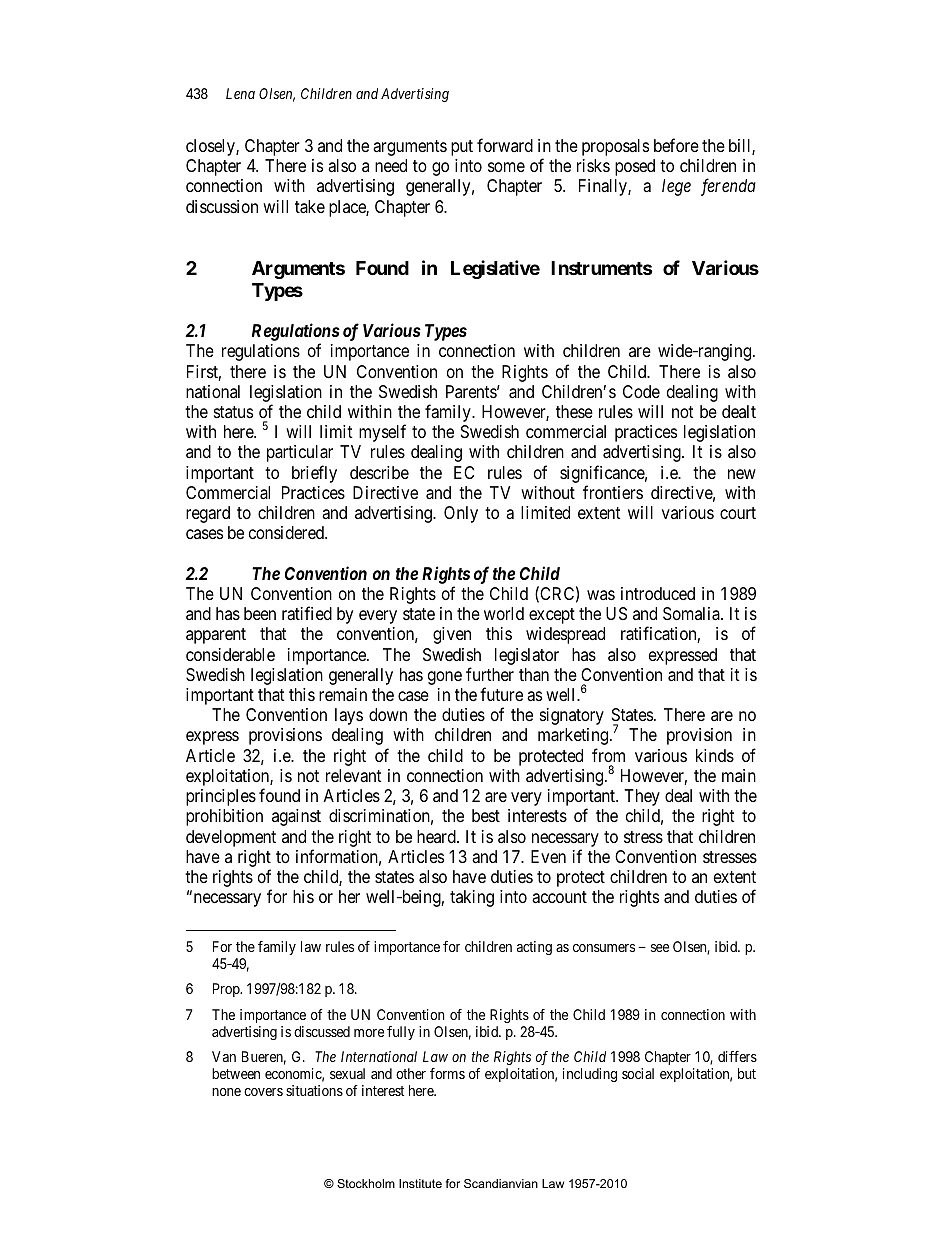 This screenshot has height=1233, width=952. What do you see at coordinates (462, 148) in the screenshot?
I see `put` at bounding box center [462, 148].
